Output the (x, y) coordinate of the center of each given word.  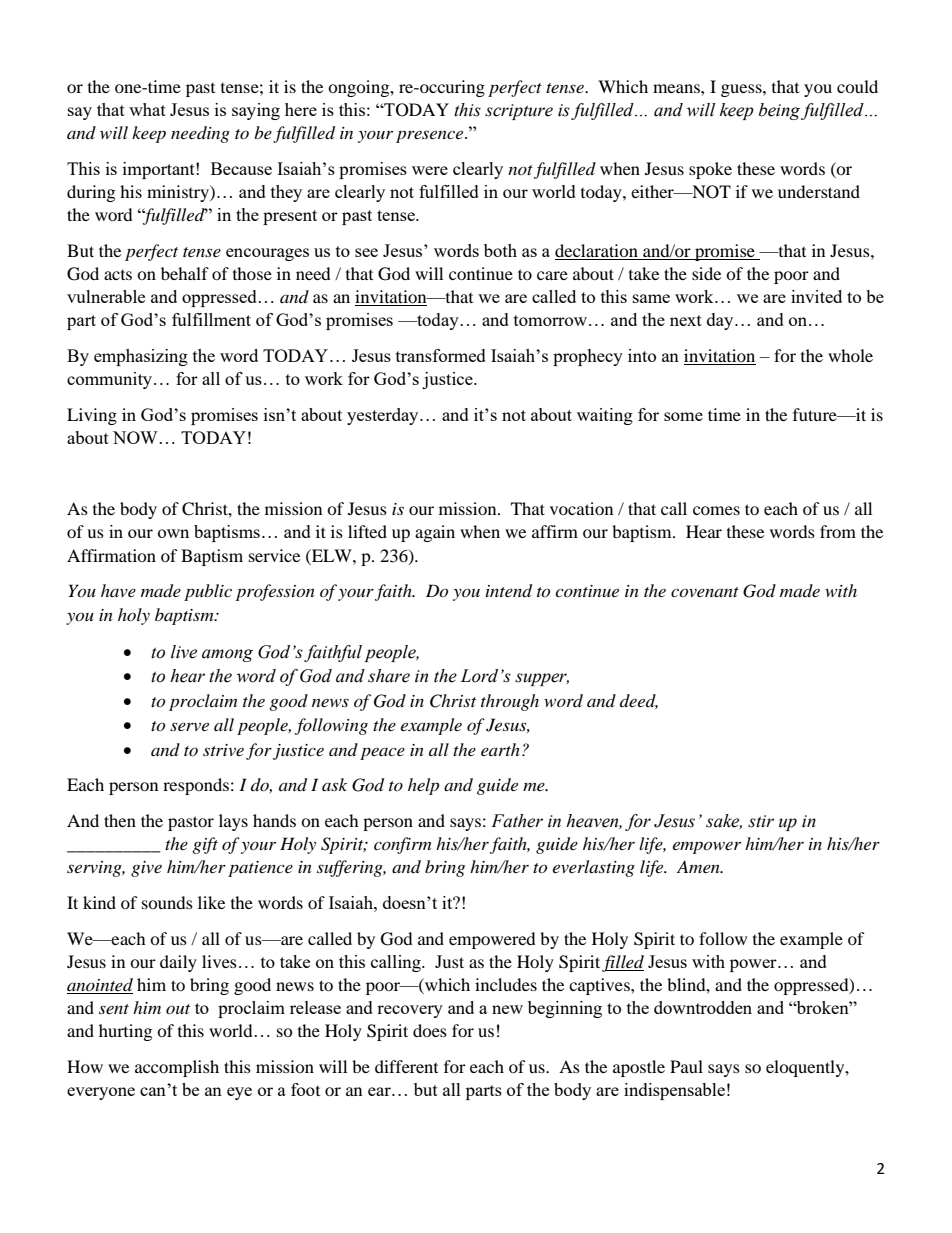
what (147, 109)
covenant (705, 592)
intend (509, 591)
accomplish (177, 1068)
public (208, 592)
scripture (519, 112)
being (781, 111)
